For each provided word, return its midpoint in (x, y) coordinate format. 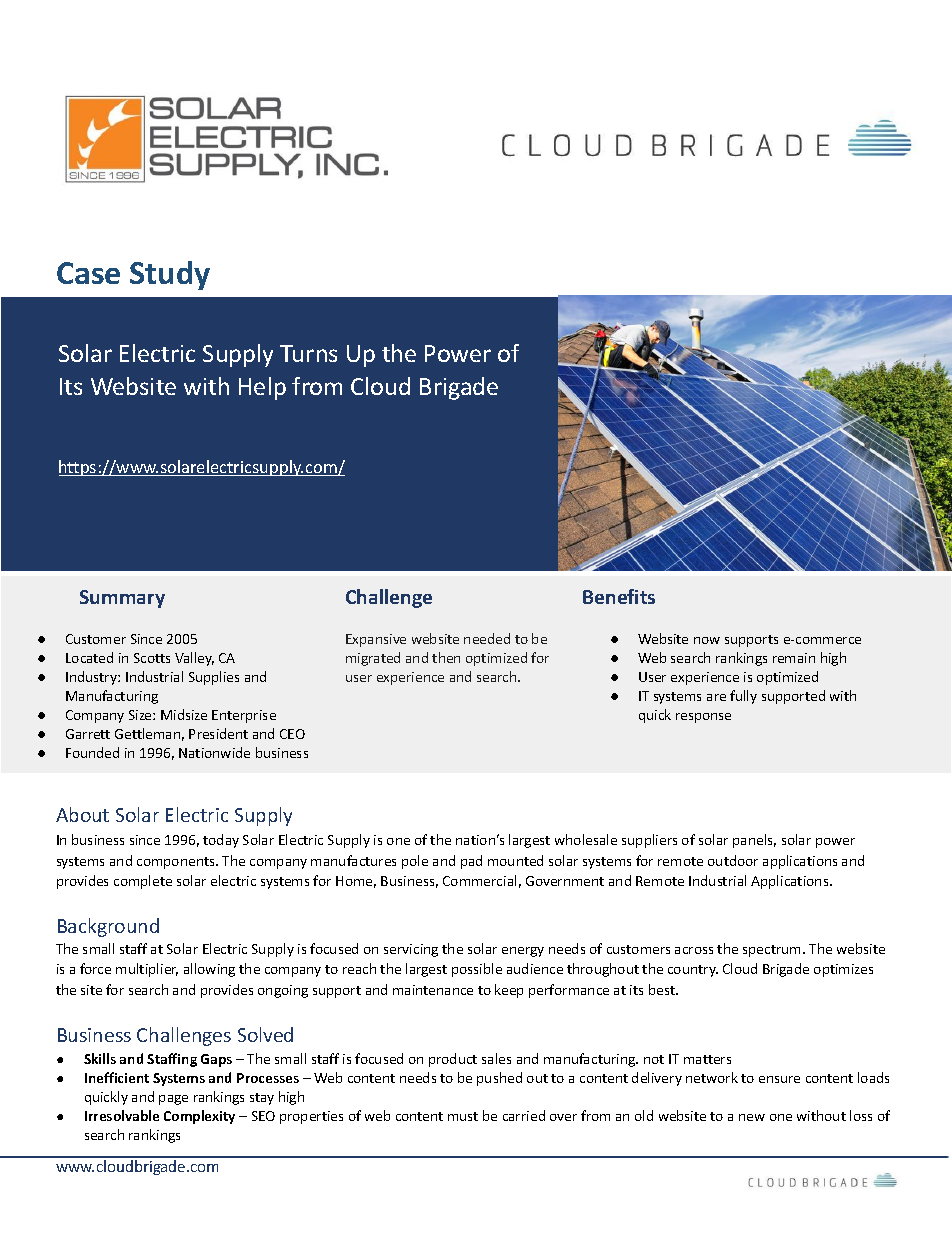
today (221, 841)
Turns (308, 353)
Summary (122, 599)
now (707, 640)
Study (170, 275)
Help (262, 388)
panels (754, 841)
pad (471, 862)
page (173, 1100)
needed (487, 638)
